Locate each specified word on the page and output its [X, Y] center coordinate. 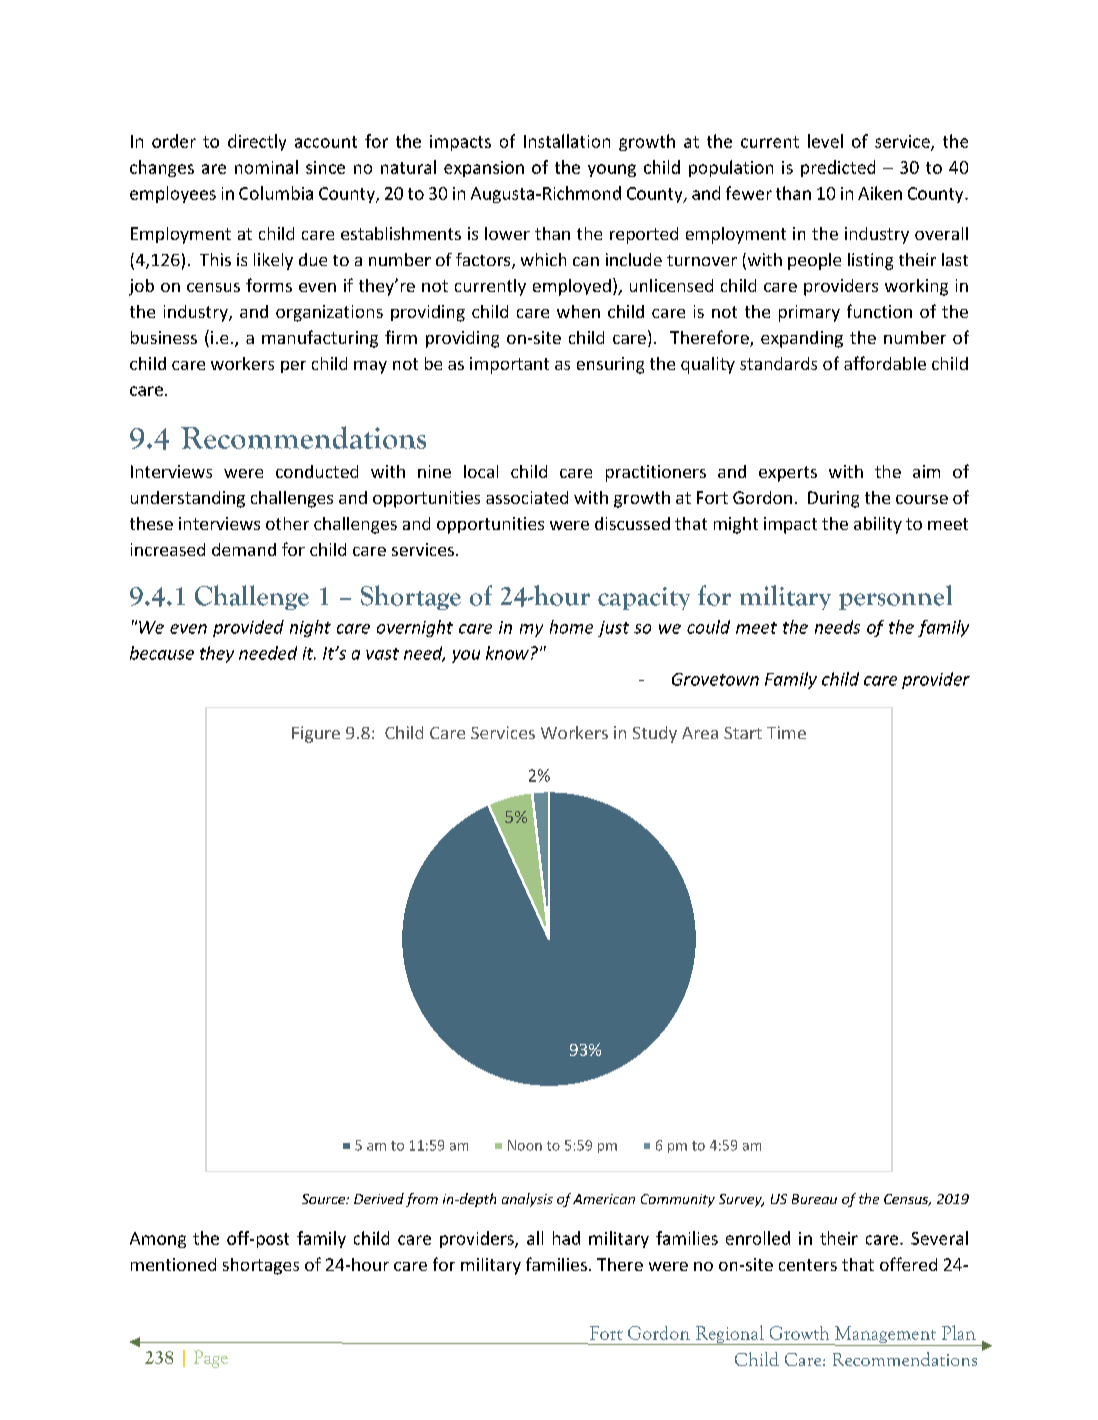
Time [786, 732]
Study [655, 734]
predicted [838, 168]
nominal [266, 167]
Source [325, 1199]
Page [211, 1359]
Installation [567, 141]
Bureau [814, 1199]
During [833, 499]
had [566, 1238]
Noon [525, 1145]
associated [527, 497]
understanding [188, 499]
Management [886, 1336]
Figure [316, 734]
